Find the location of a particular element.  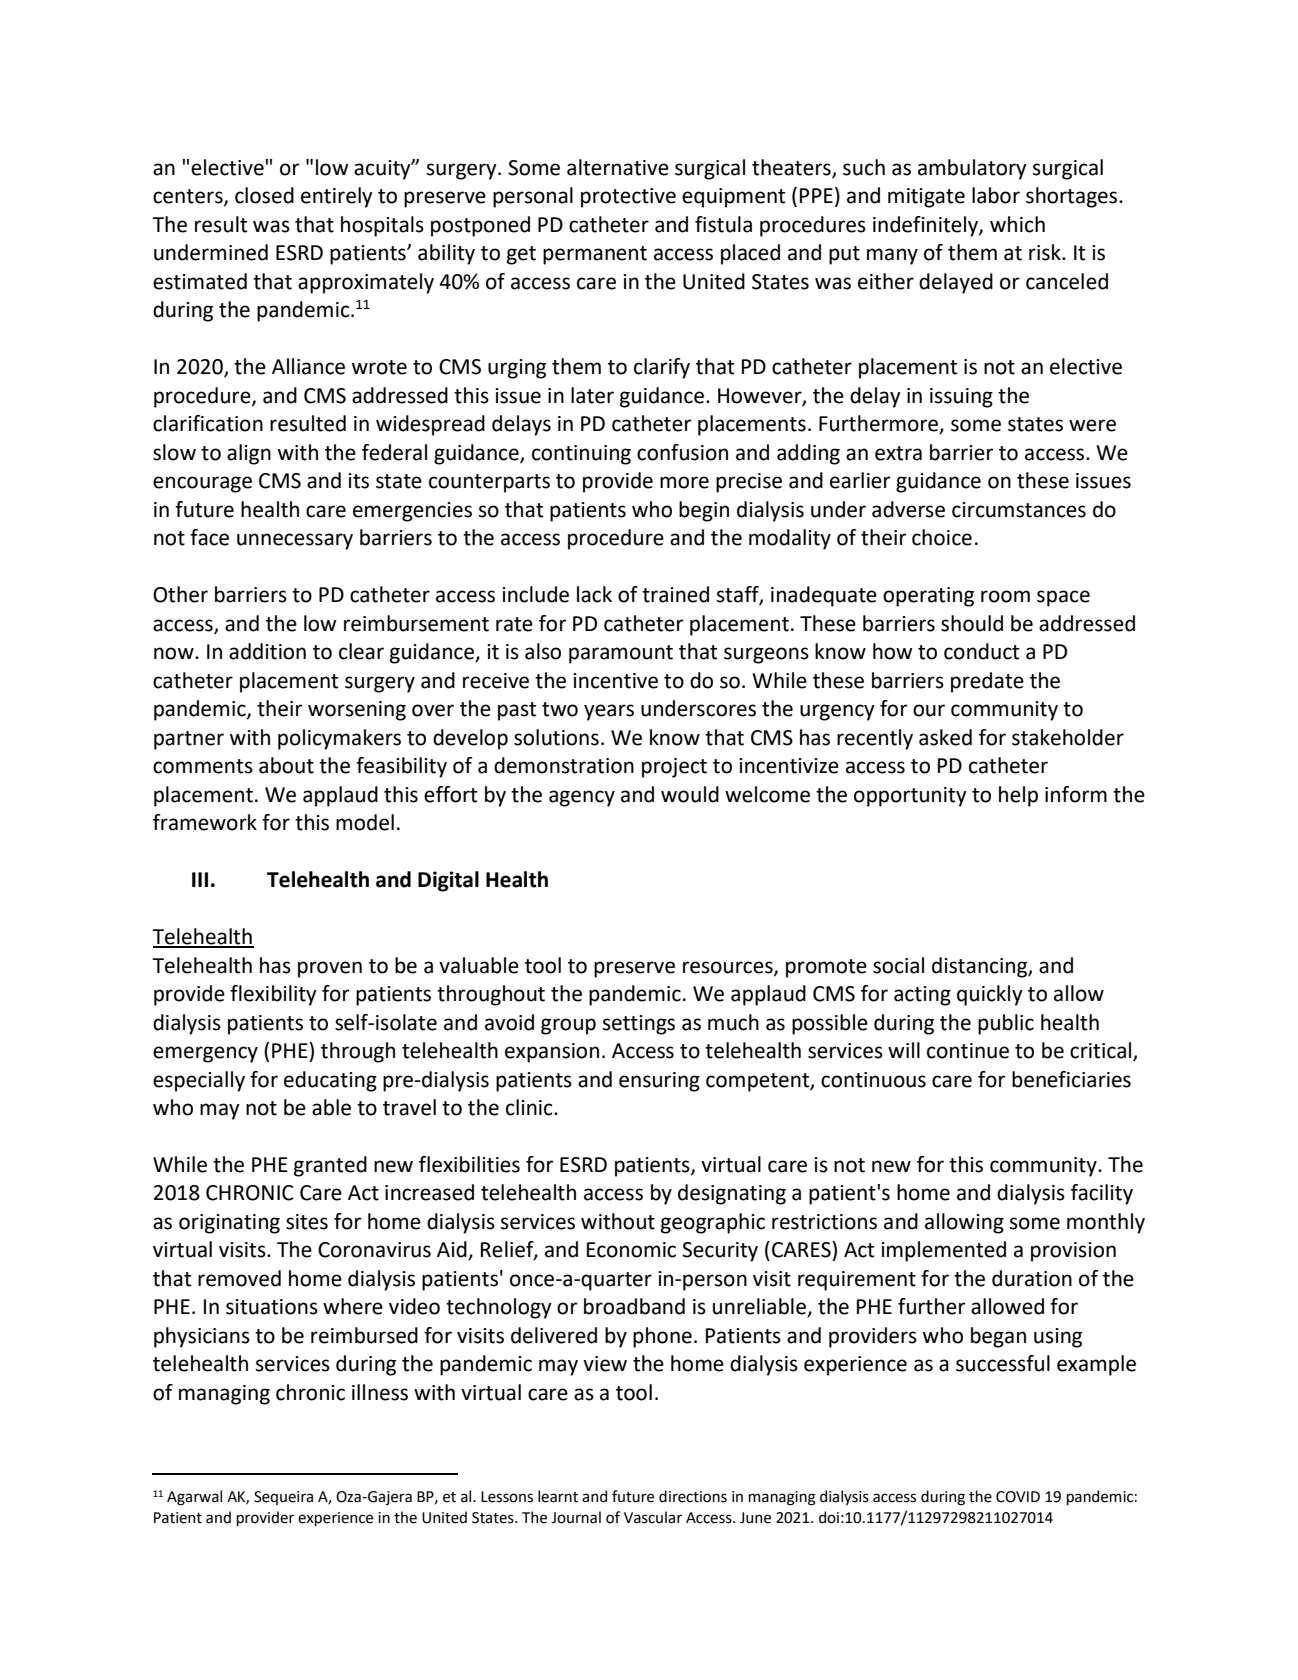

granted is located at coordinates (330, 1166).
